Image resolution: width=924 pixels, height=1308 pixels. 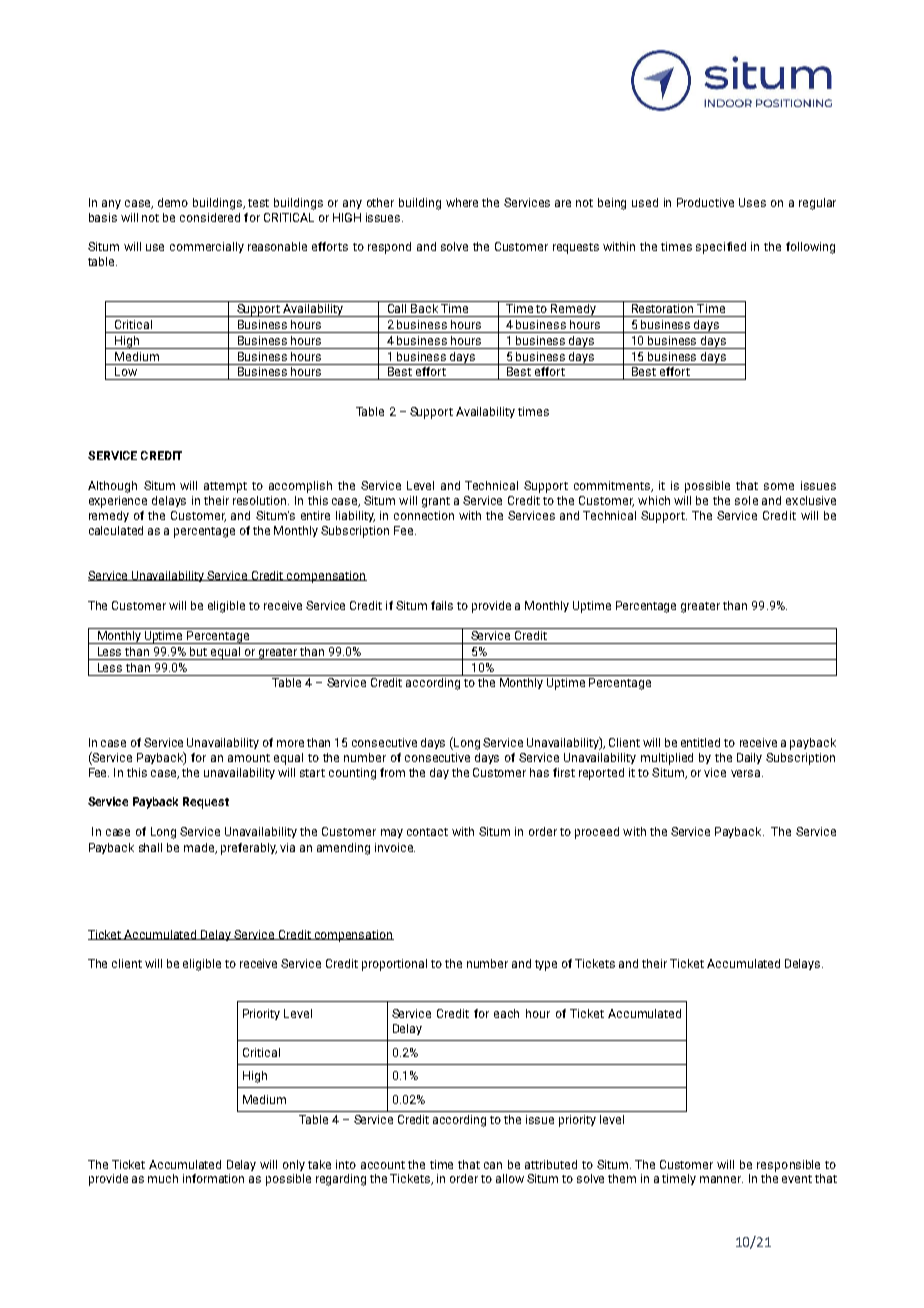 I want to click on proceed, so click(x=597, y=833).
